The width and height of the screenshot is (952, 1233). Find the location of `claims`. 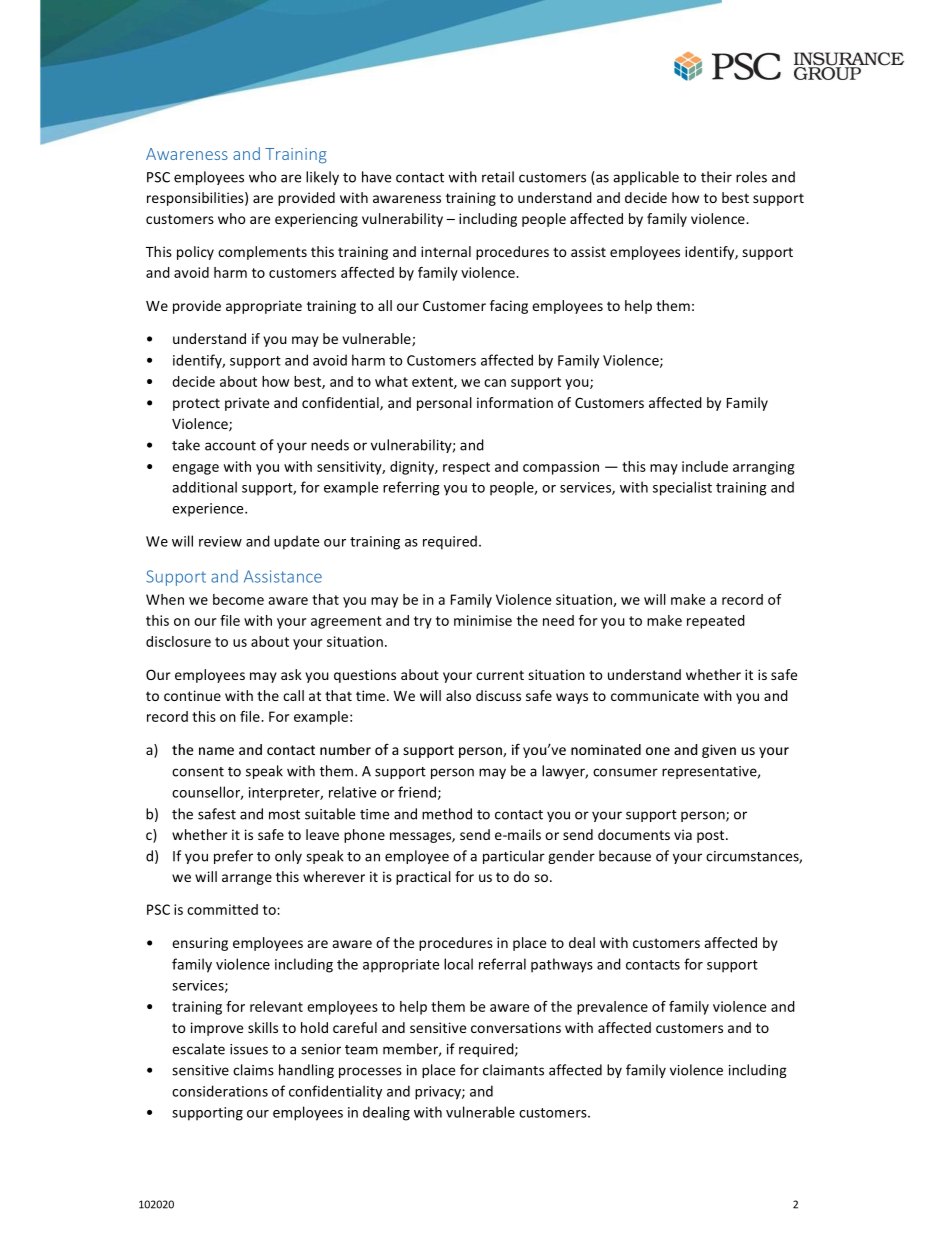

claims is located at coordinates (253, 1070).
